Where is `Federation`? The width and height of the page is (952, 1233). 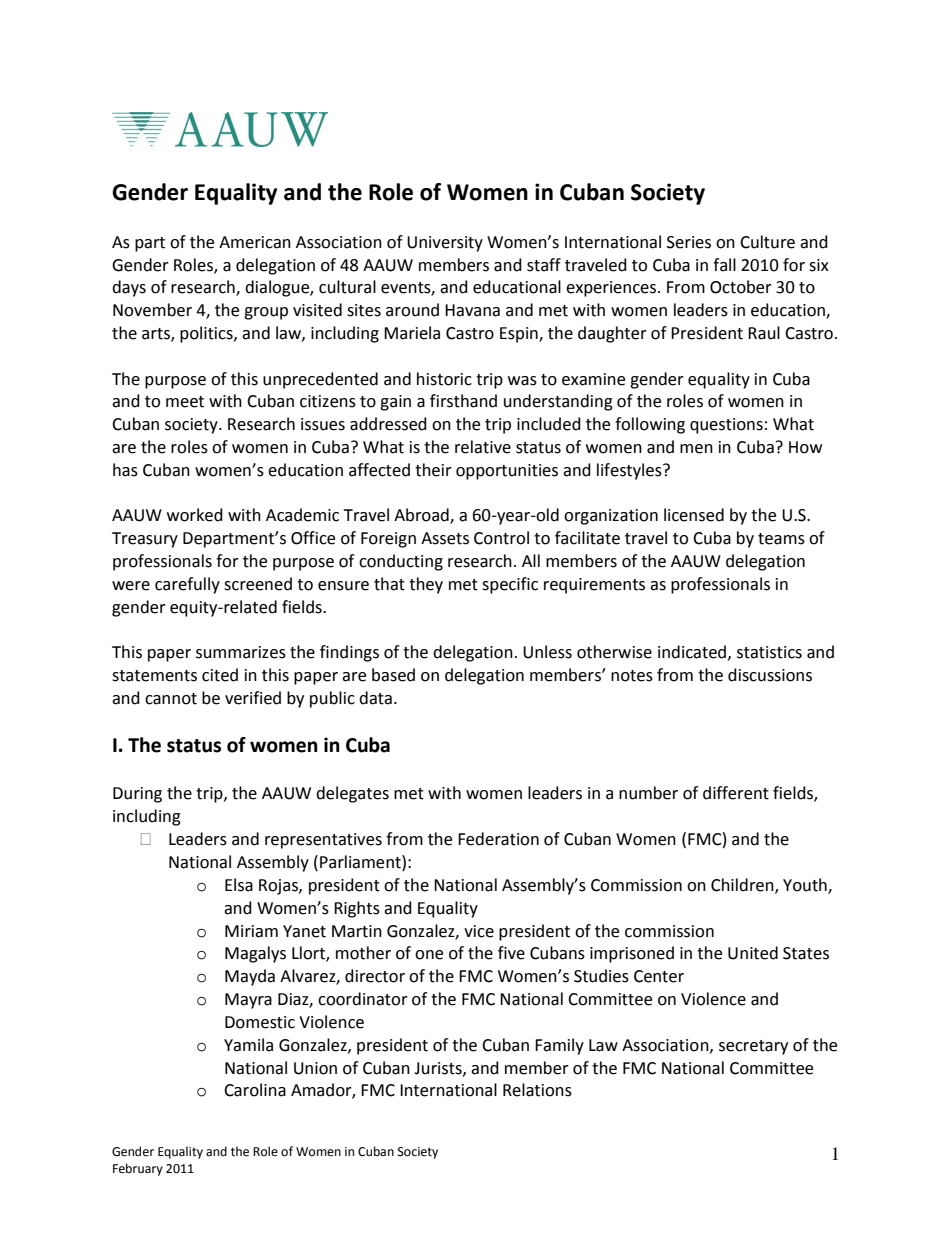 Federation is located at coordinates (498, 839).
